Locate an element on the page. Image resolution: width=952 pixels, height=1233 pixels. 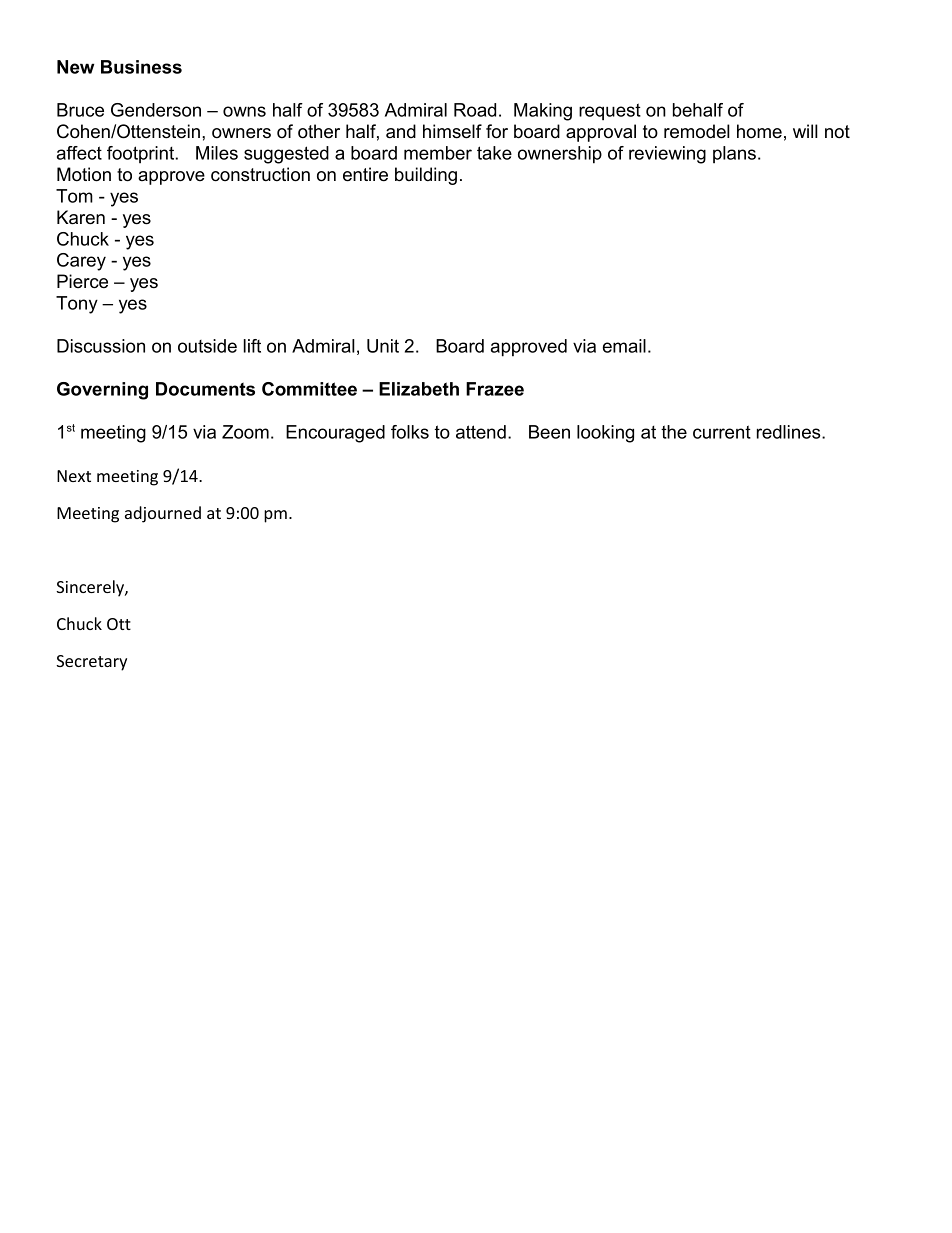
Elizabeth is located at coordinates (419, 389).
